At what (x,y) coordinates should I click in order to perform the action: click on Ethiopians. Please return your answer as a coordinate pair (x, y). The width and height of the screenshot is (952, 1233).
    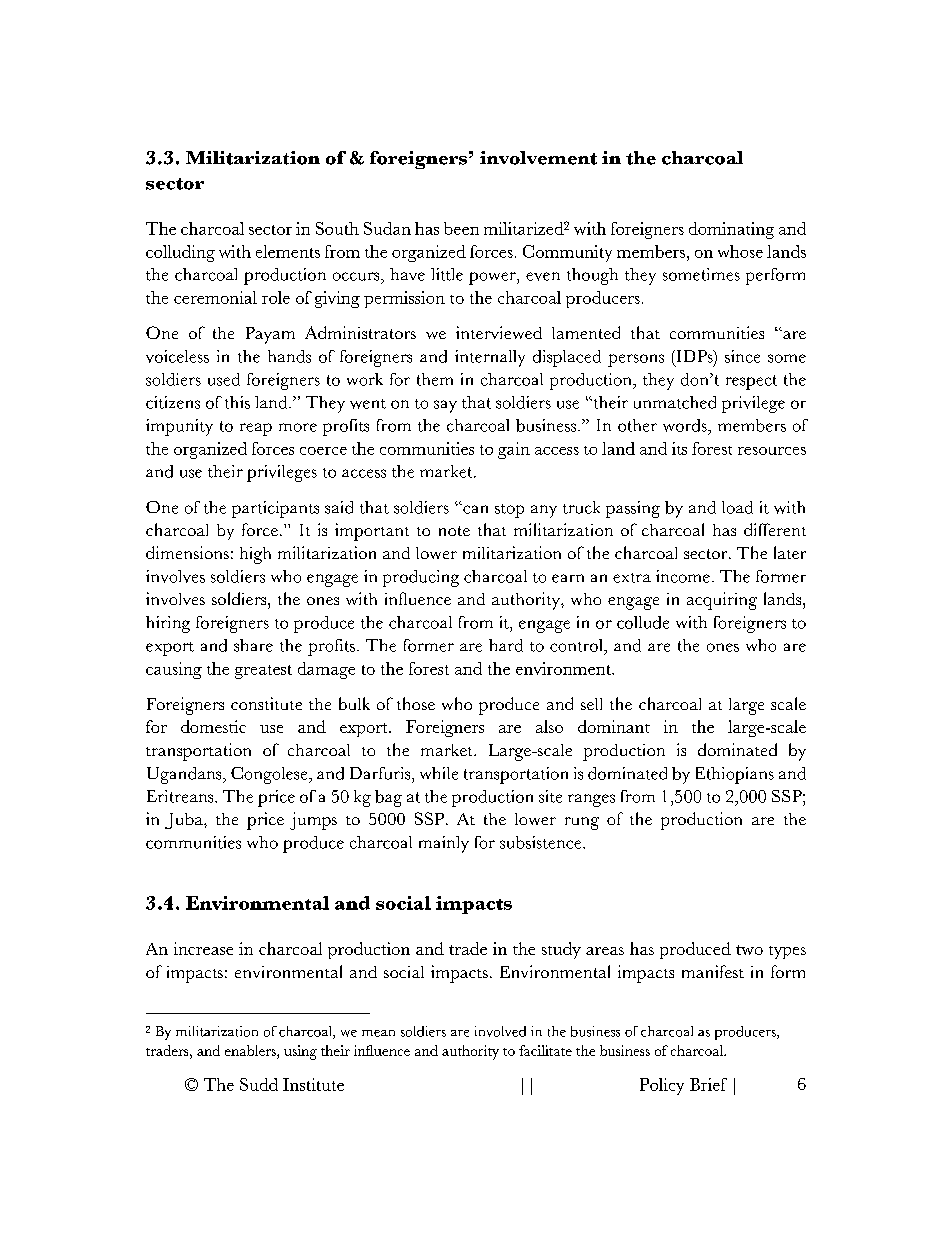
    Looking at the image, I should click on (735, 775).
